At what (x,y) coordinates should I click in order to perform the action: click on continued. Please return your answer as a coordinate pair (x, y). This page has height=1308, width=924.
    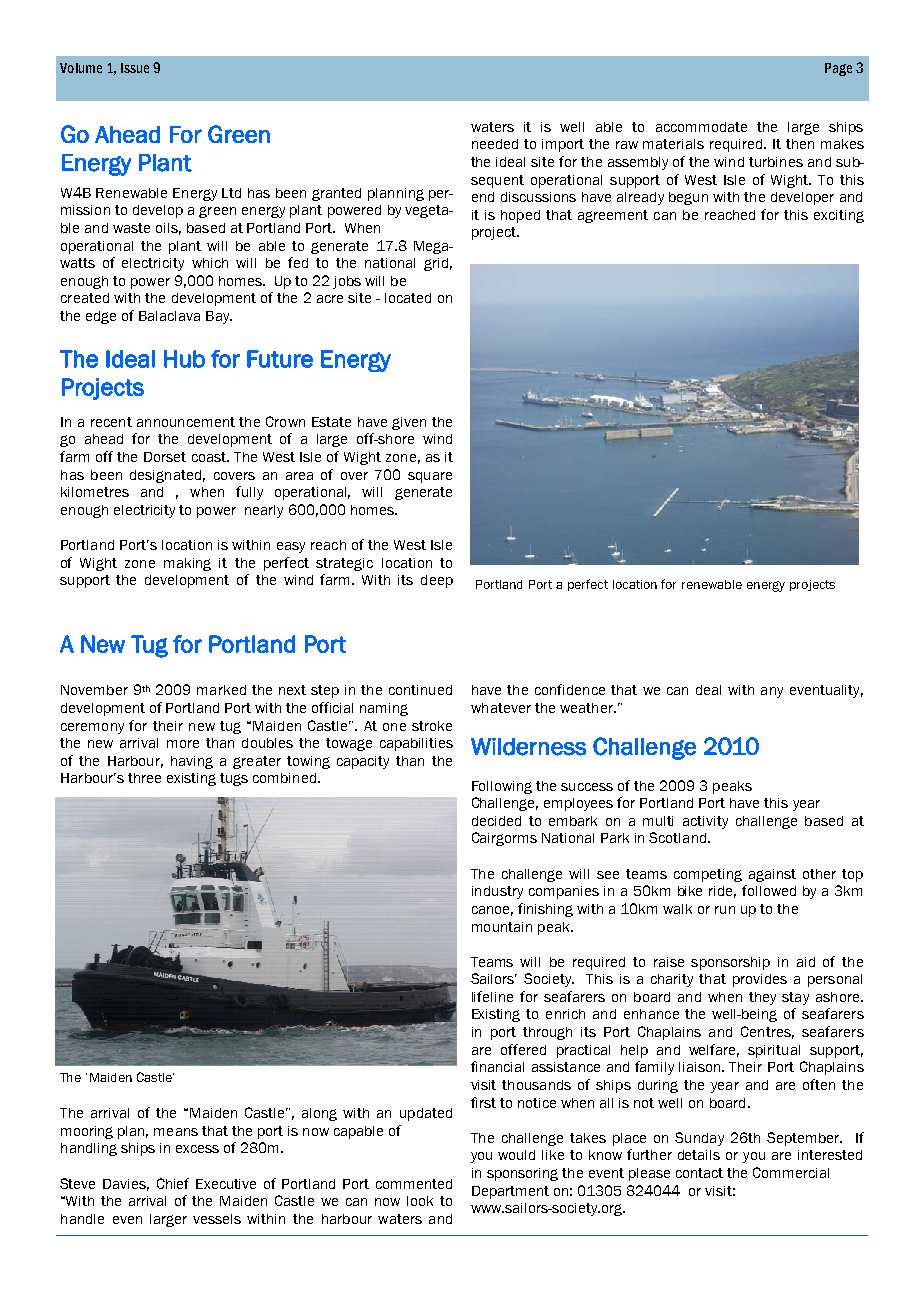
    Looking at the image, I should click on (420, 690).
